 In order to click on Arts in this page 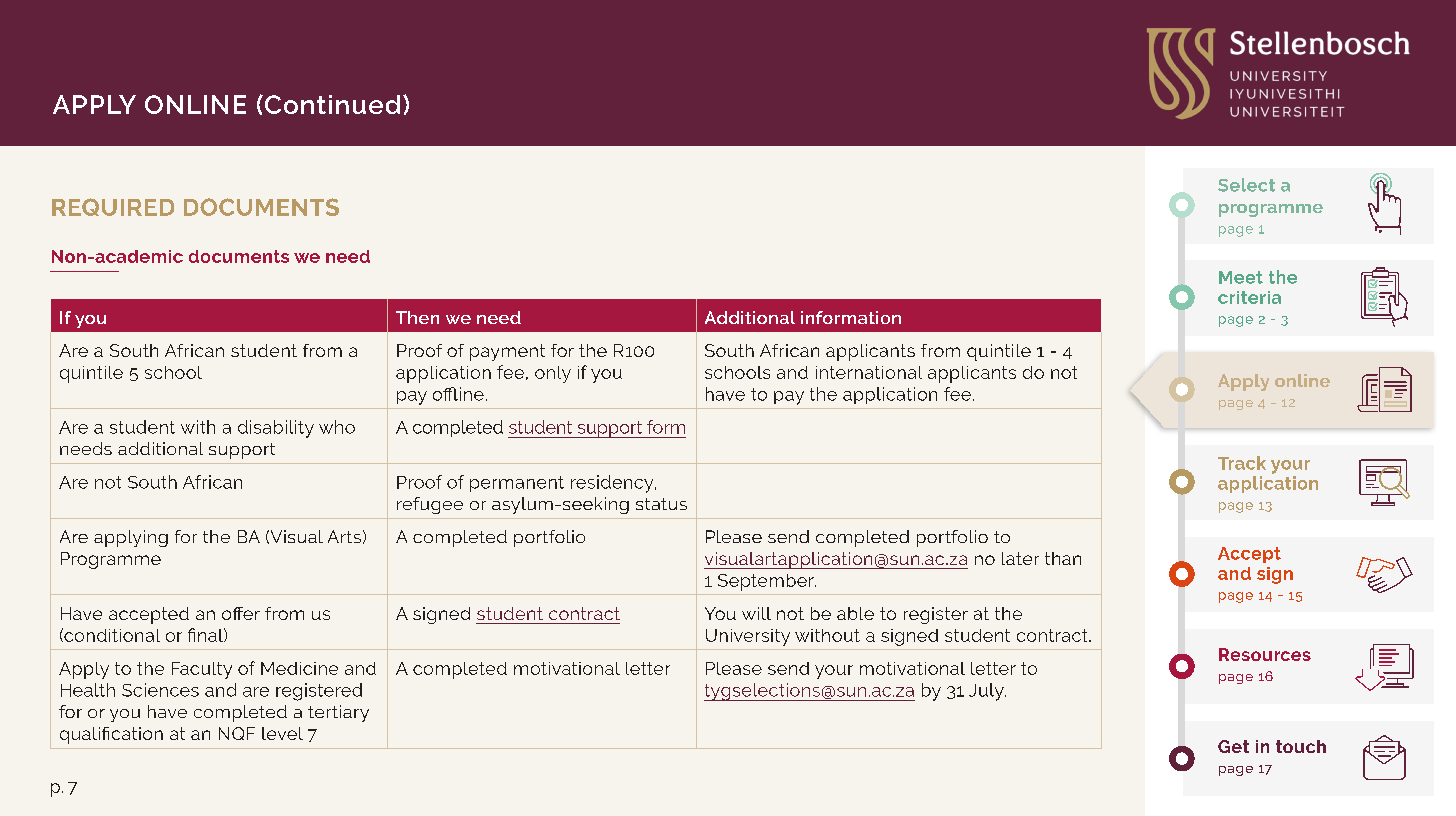, I will do `click(344, 536)`.
